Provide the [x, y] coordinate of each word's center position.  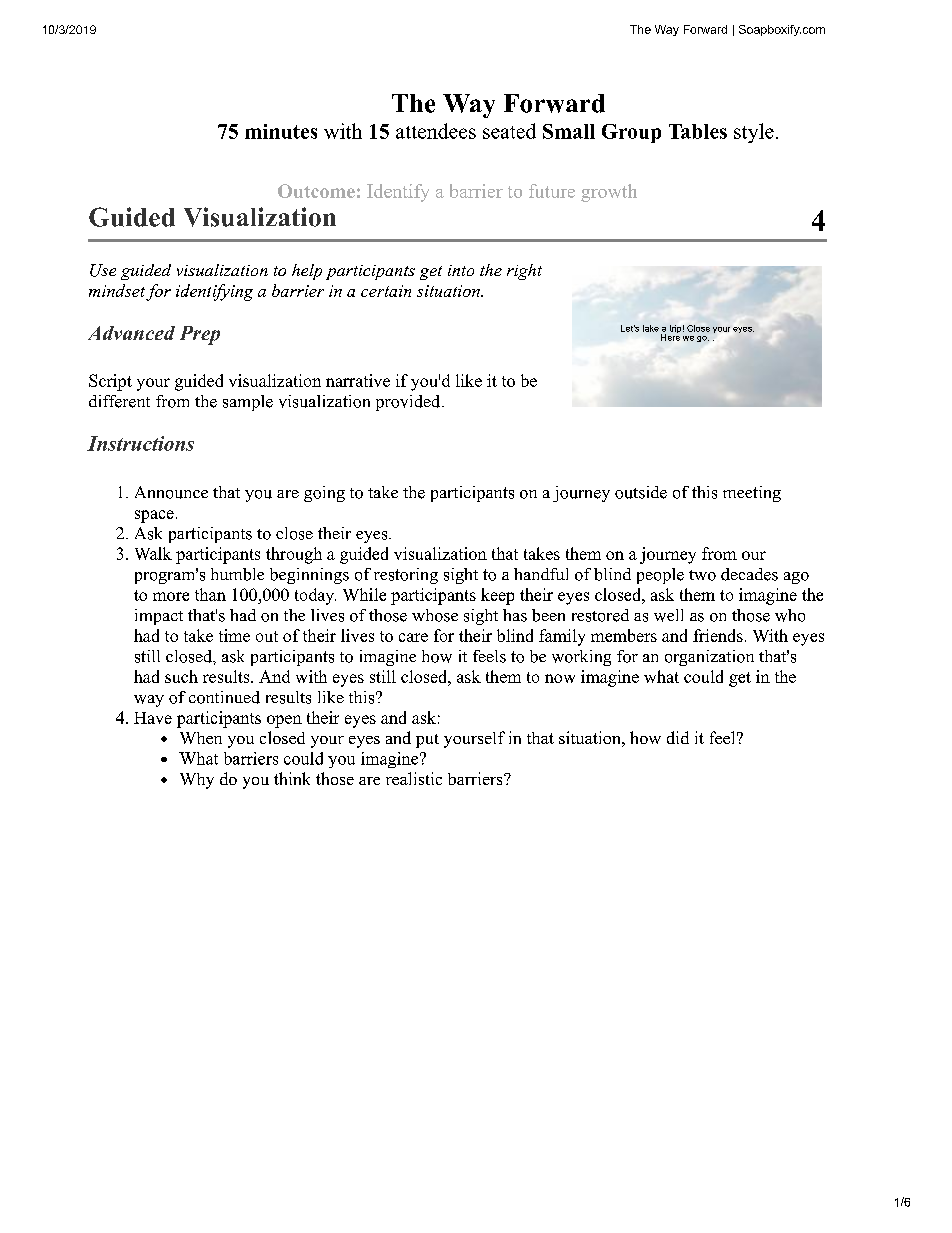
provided [408, 403]
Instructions [140, 443]
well [668, 615]
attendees [436, 131]
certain [386, 291]
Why [197, 781]
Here [670, 336]
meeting [752, 494]
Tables [698, 131]
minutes [281, 131]
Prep [200, 335]
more [171, 596]
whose [435, 615]
